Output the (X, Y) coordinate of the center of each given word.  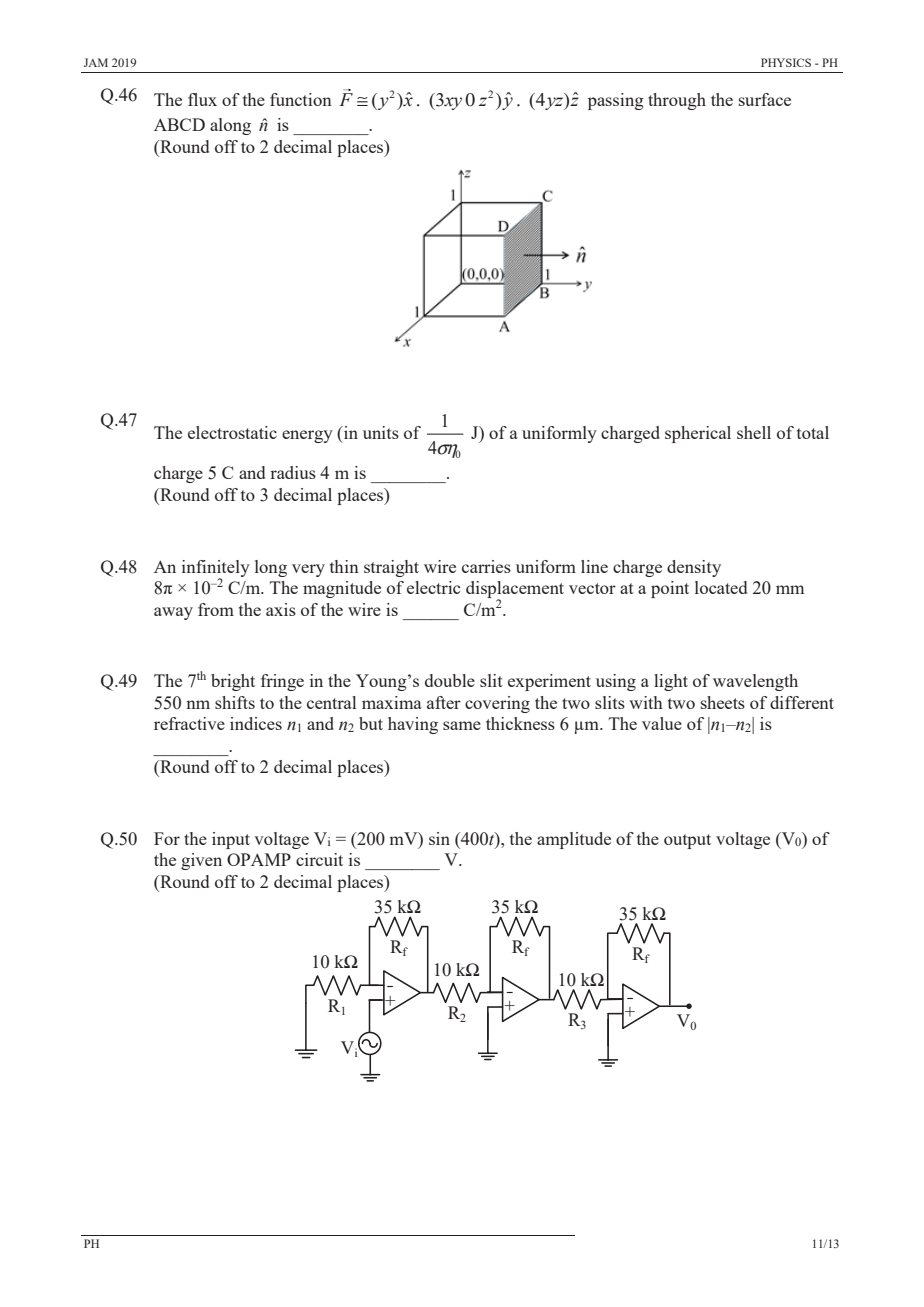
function (301, 99)
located (721, 587)
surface (765, 99)
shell (754, 432)
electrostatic (232, 432)
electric (433, 587)
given (201, 861)
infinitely (216, 569)
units (381, 432)
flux (202, 99)
